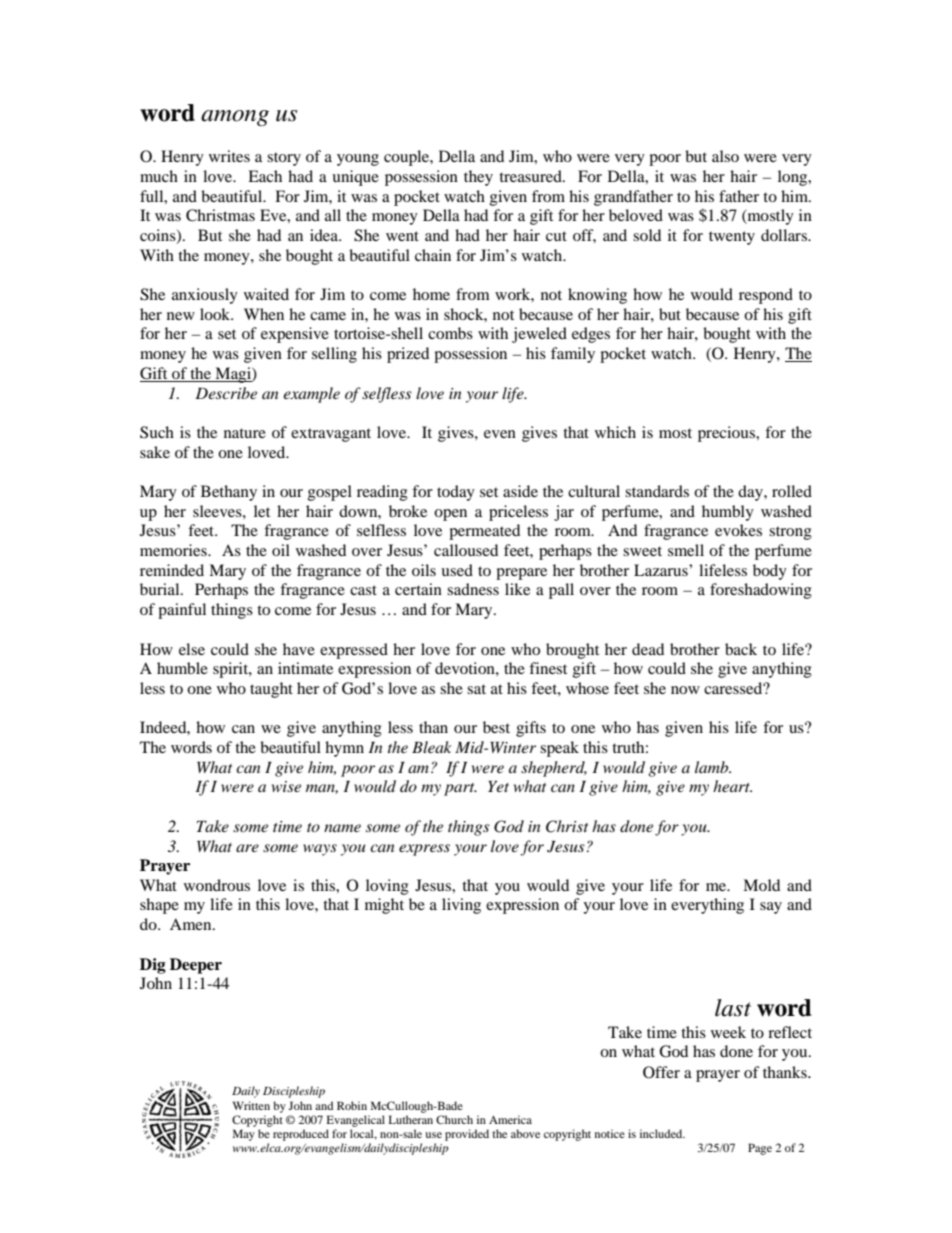 Image resolution: width=952 pixels, height=1233 pixels. I want to click on else, so click(192, 649).
